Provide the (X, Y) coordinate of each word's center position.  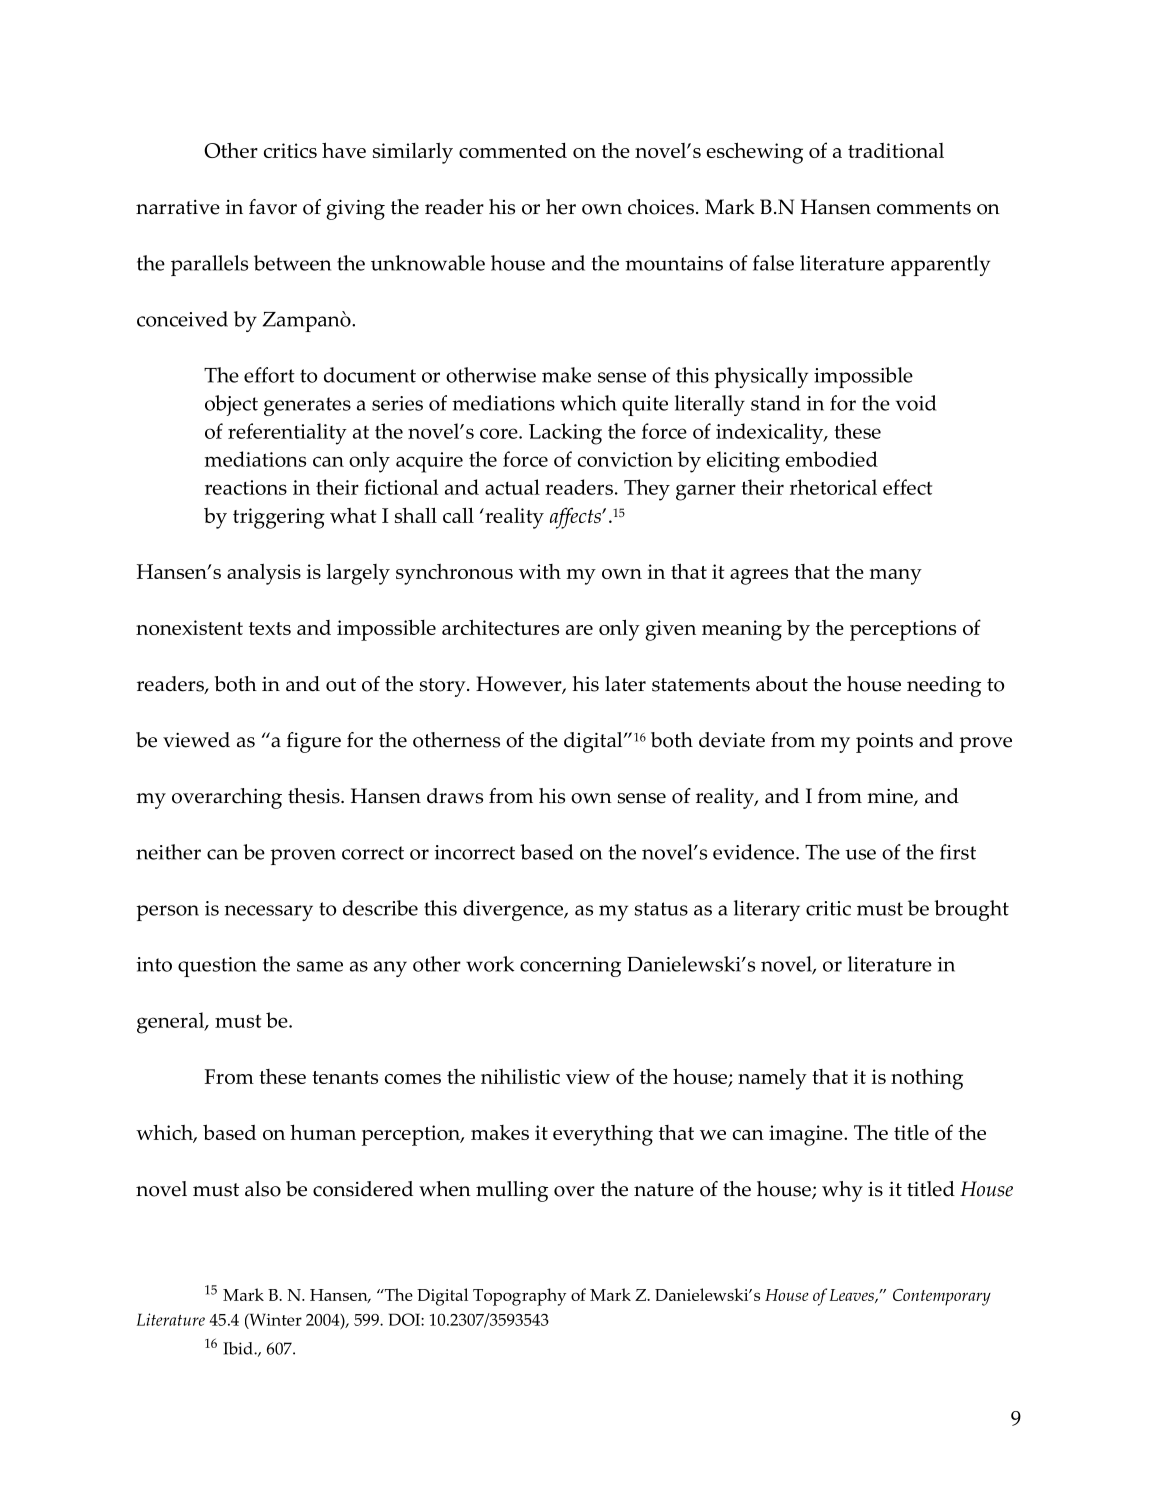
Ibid (239, 1348)
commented (513, 150)
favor (273, 207)
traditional (896, 150)
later (625, 684)
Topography (519, 1297)
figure (314, 742)
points (884, 742)
